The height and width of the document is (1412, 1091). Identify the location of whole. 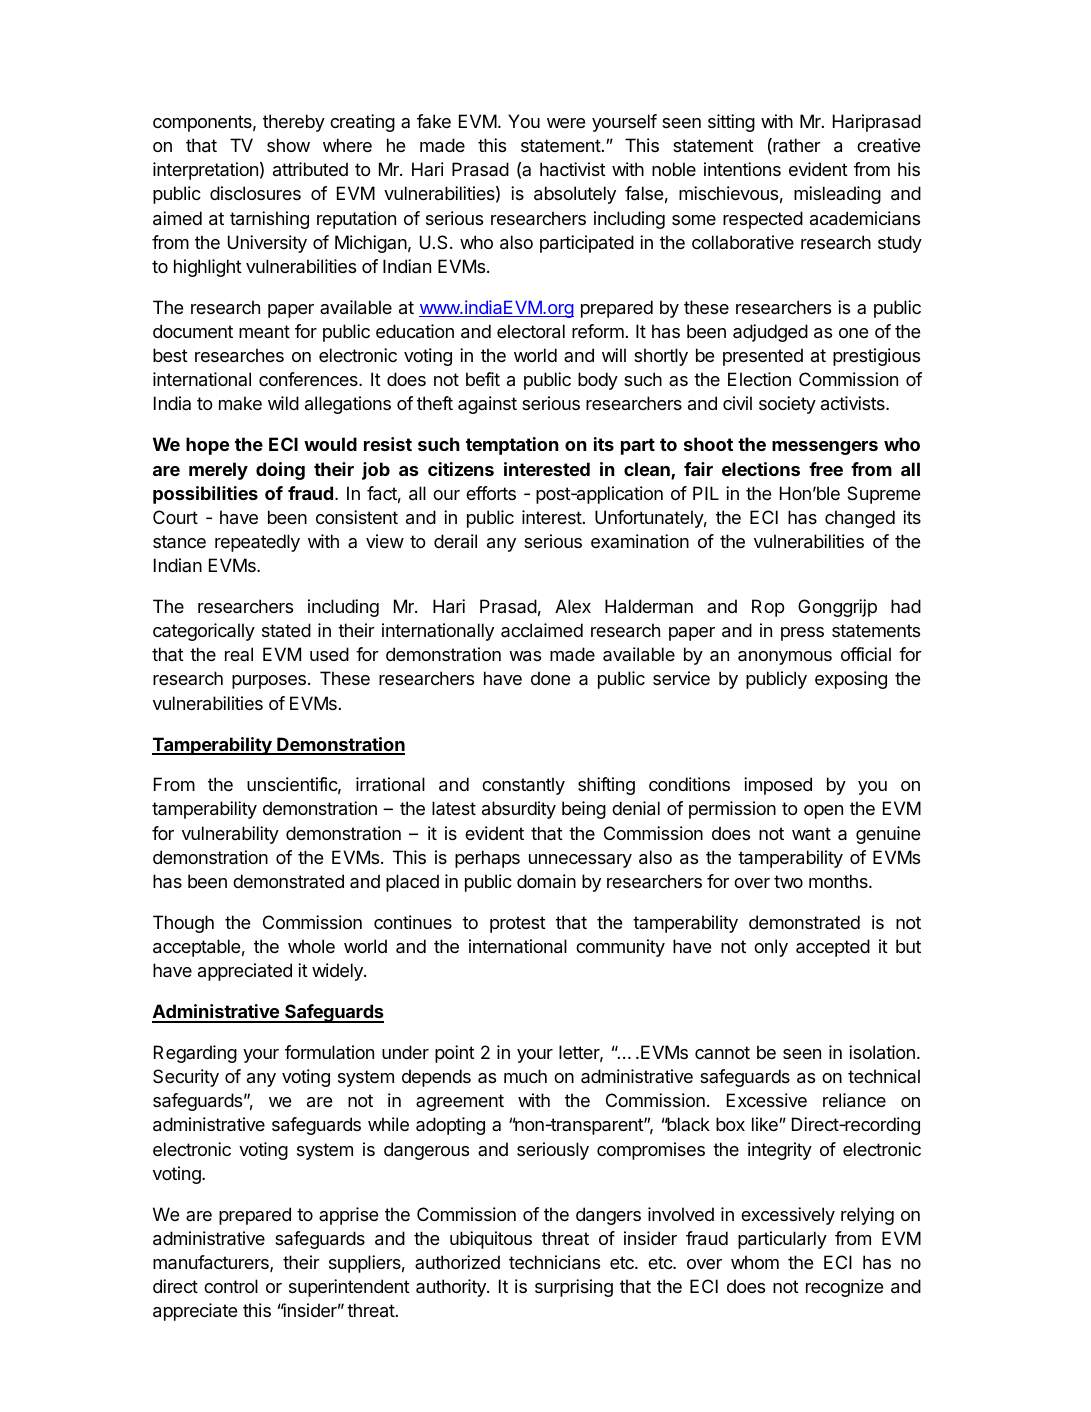
(311, 946).
